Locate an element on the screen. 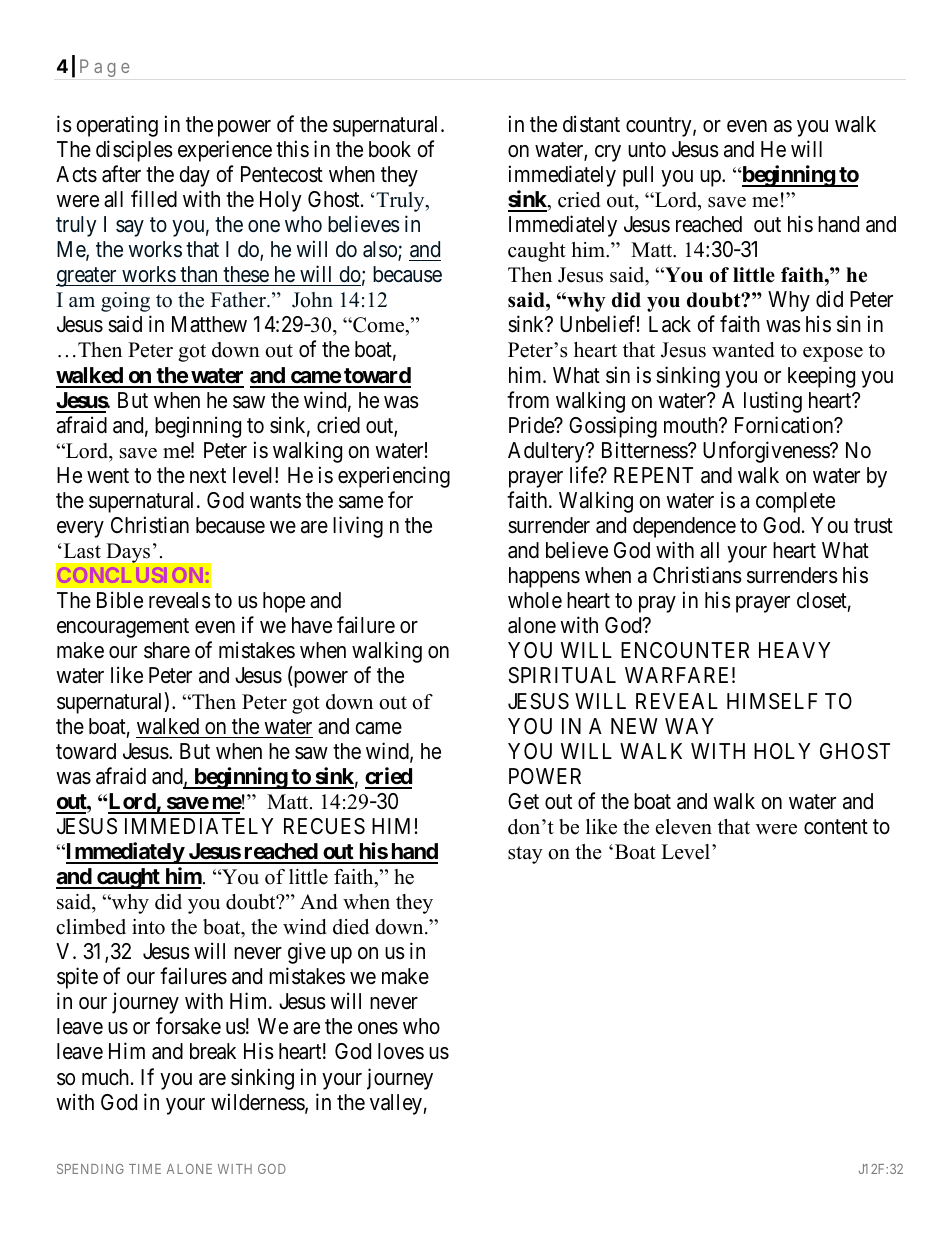 Image resolution: width=952 pixels, height=1233 pixels. book is located at coordinates (390, 149).
